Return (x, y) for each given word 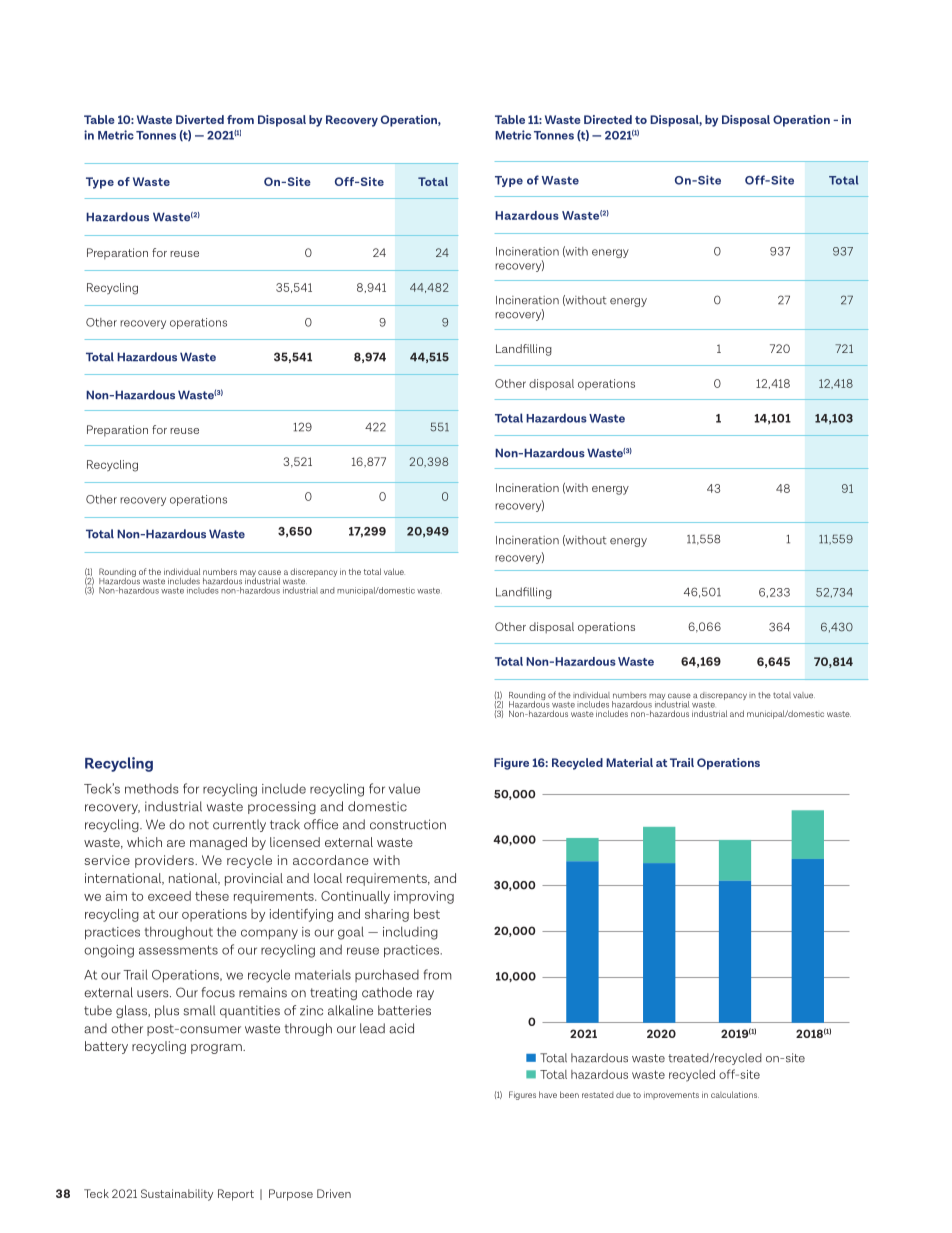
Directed (608, 119)
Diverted (200, 119)
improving (424, 897)
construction (408, 824)
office (321, 824)
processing (282, 807)
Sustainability (177, 1195)
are (176, 843)
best (427, 914)
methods (152, 789)
